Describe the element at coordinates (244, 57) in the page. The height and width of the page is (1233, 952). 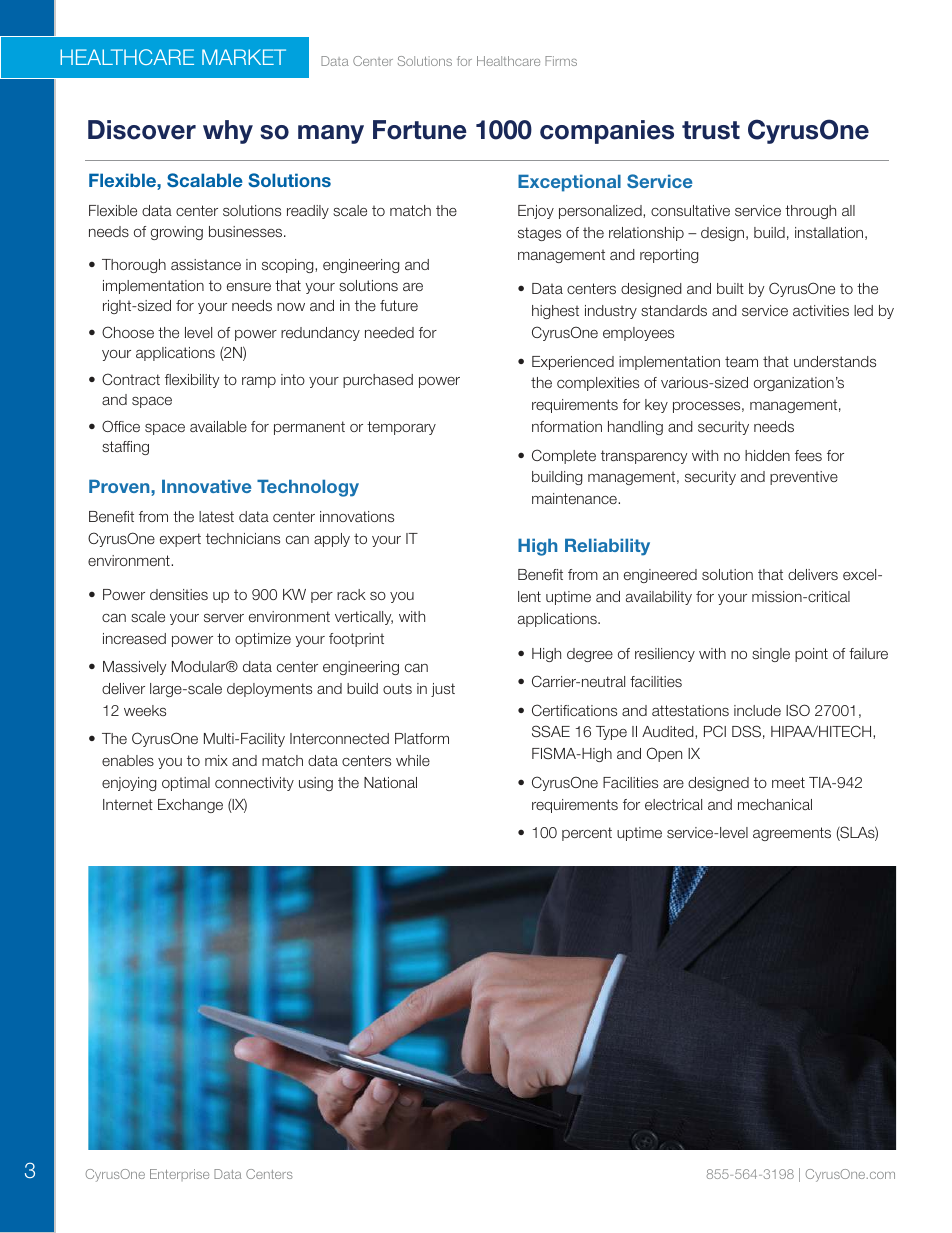
I see `MARKET` at that location.
